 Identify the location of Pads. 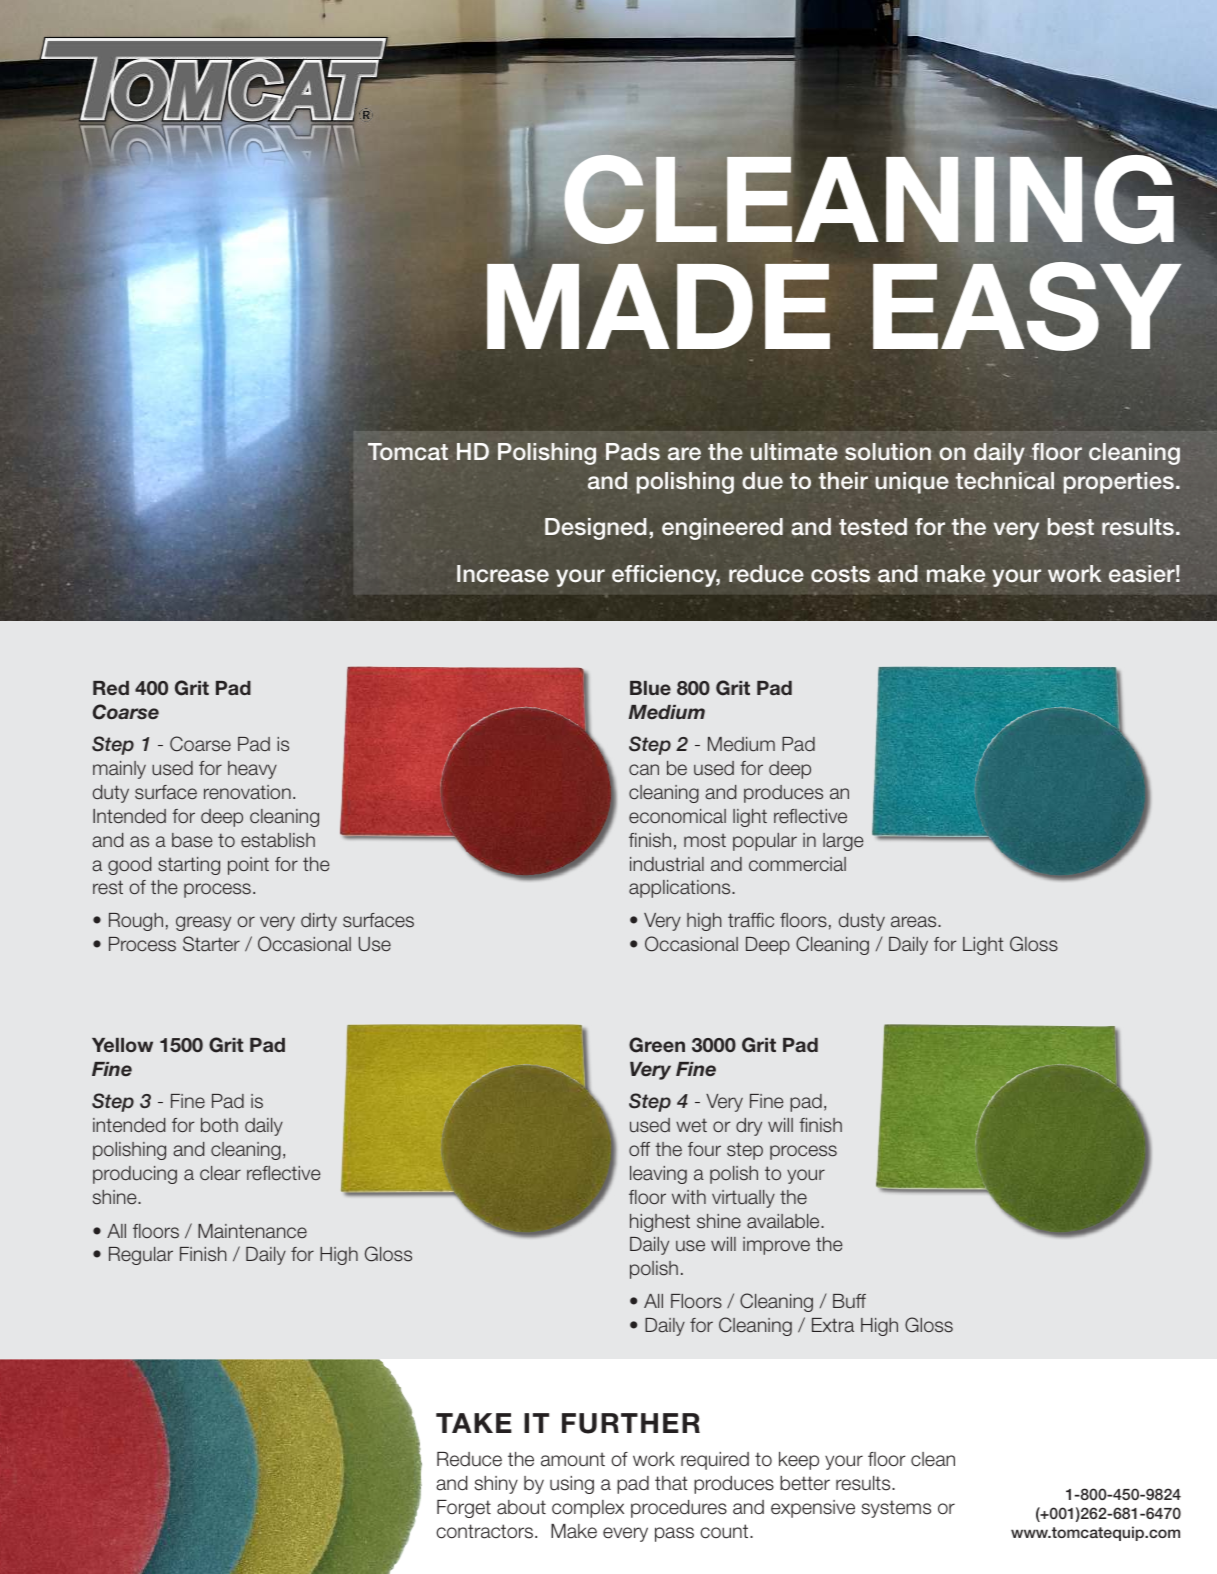
(633, 452).
